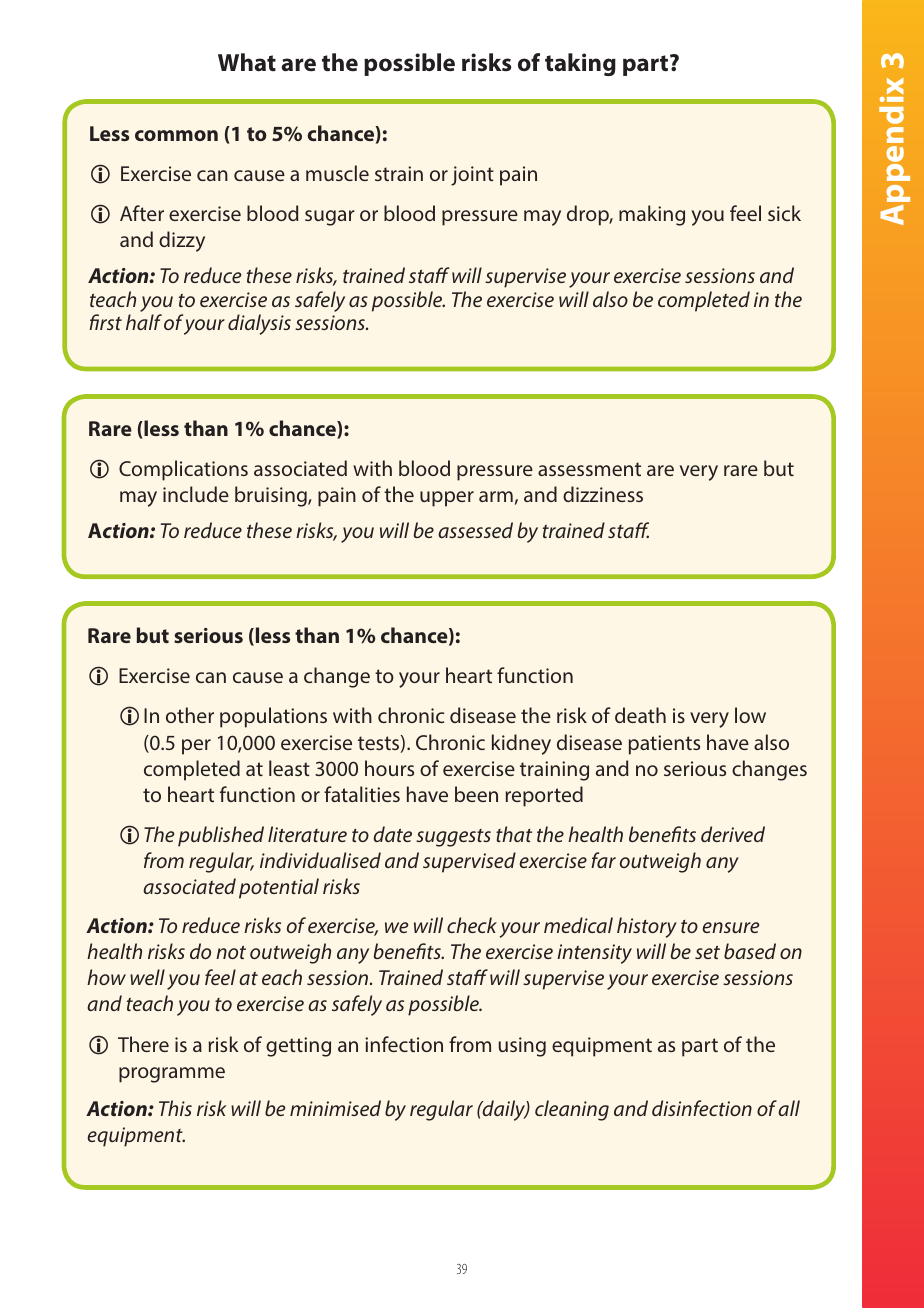 This document has width=924, height=1308. I want to click on programme, so click(172, 1075).
